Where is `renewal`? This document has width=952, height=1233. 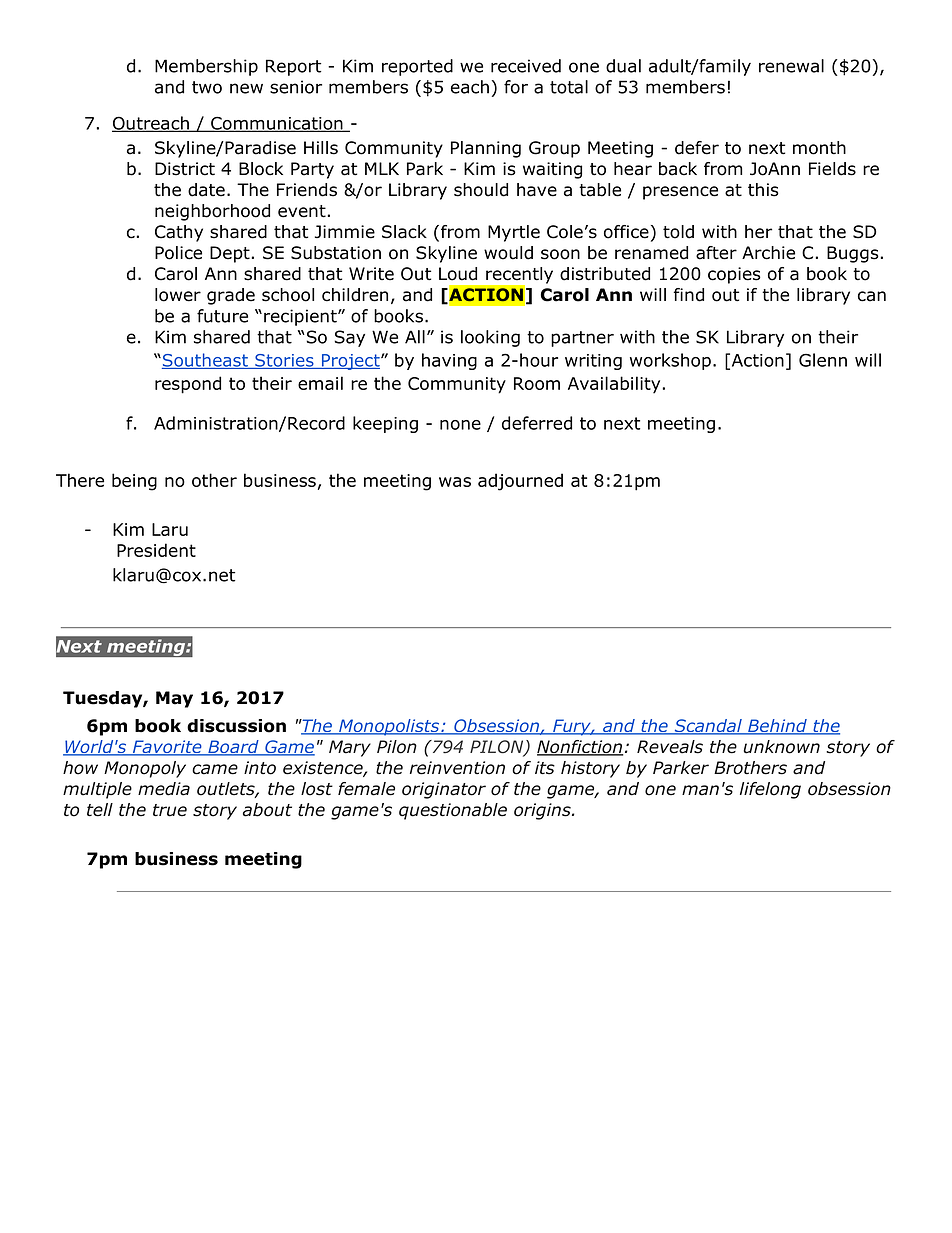
renewal is located at coordinates (791, 66).
